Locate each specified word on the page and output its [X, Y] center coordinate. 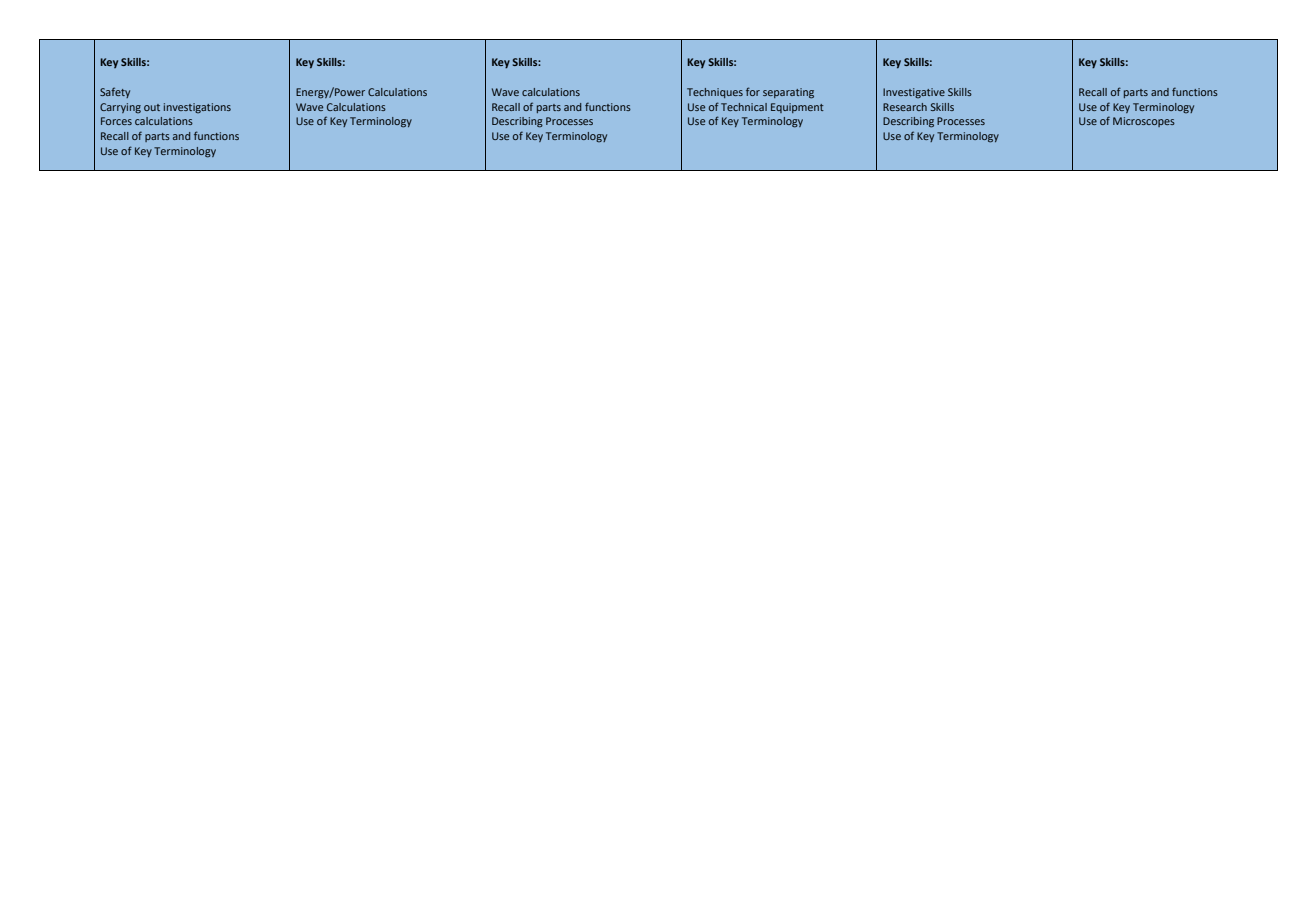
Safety [115, 92]
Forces [116, 121]
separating [788, 93]
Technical [744, 107]
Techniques [715, 93]
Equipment [797, 108]
